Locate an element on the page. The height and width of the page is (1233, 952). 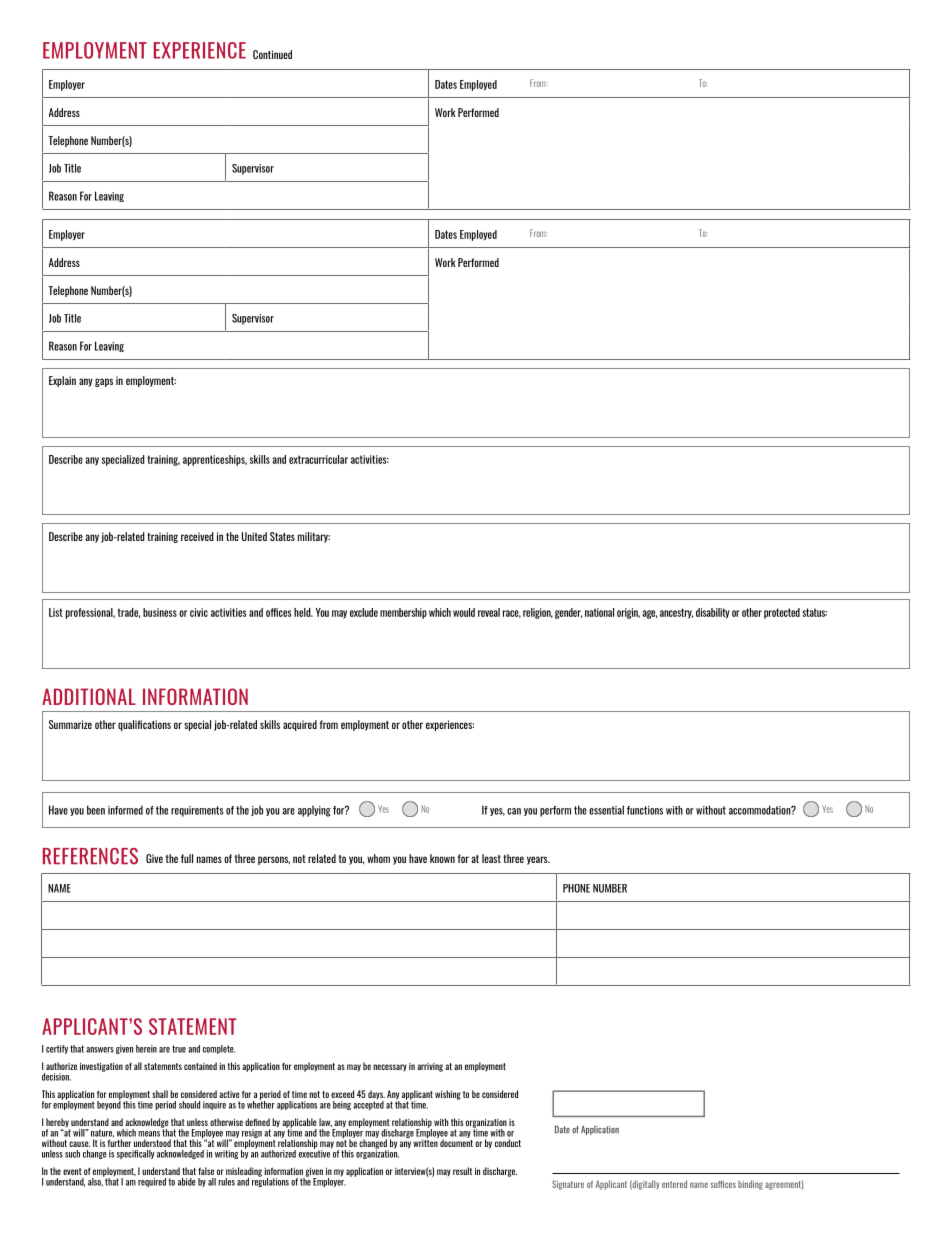
means is located at coordinates (149, 1134).
